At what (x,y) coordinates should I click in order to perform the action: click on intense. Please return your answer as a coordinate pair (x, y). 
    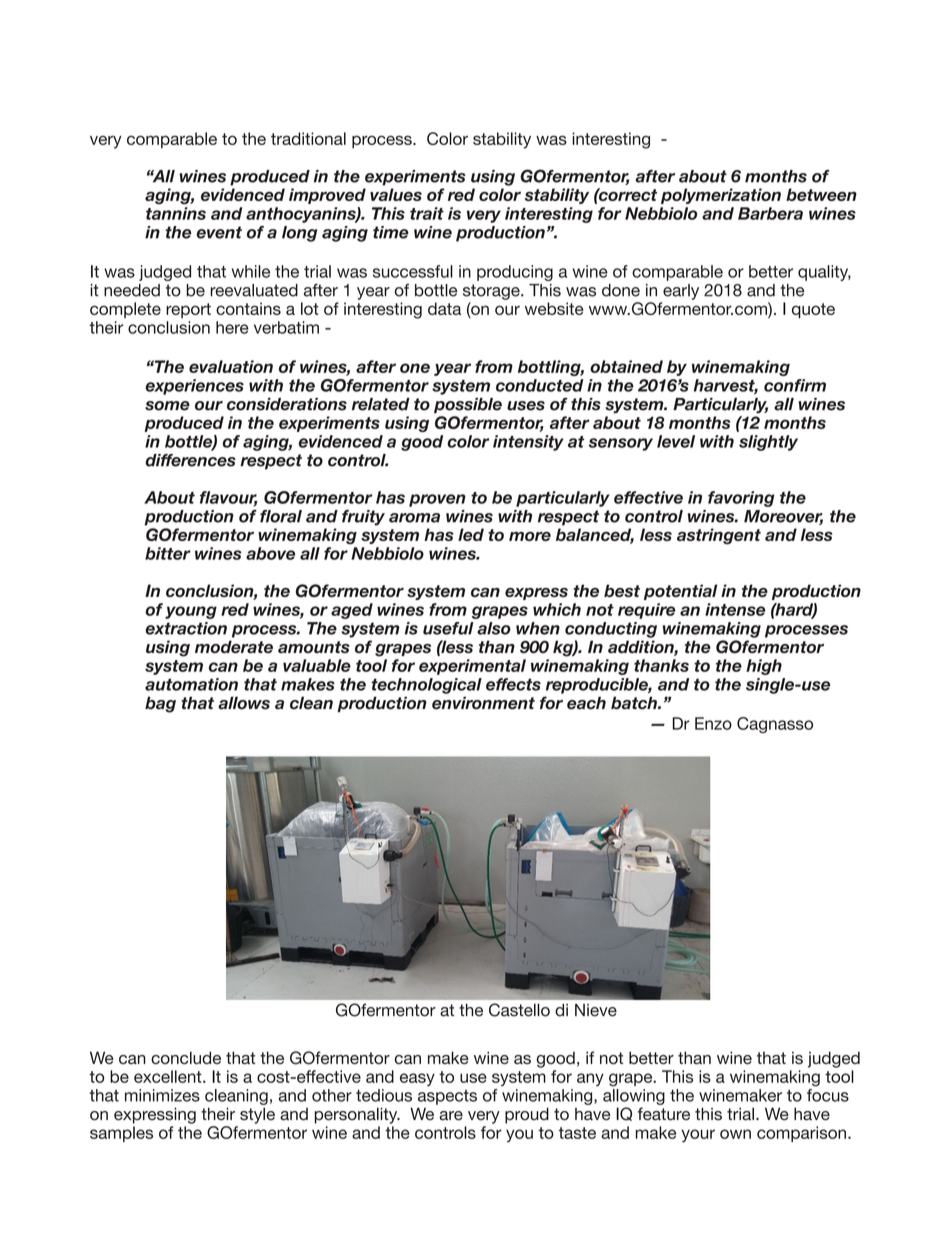
    Looking at the image, I should click on (735, 609).
